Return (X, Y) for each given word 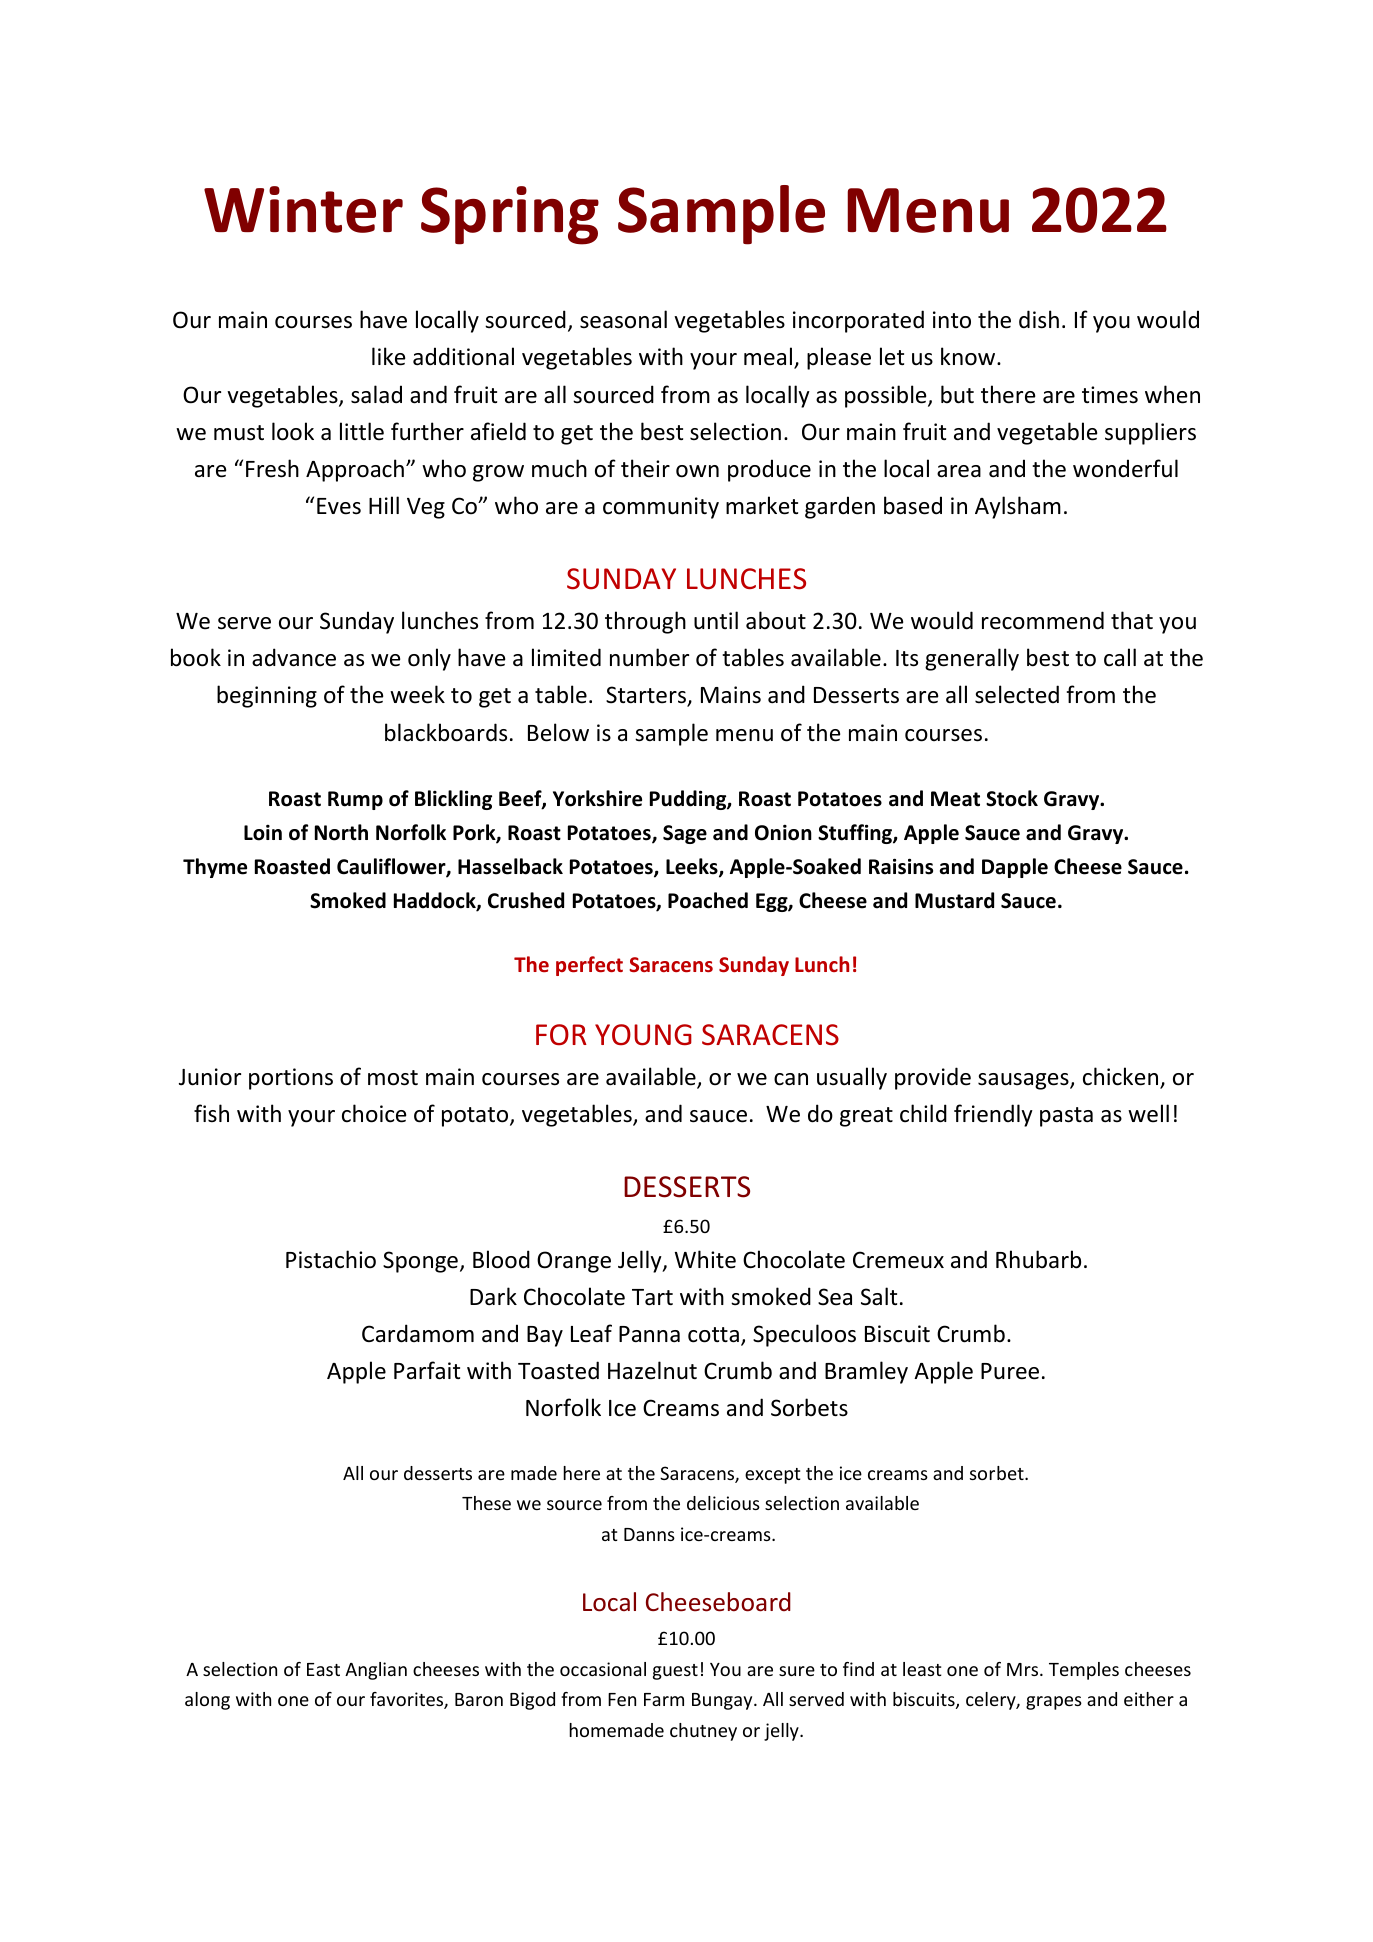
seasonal (623, 319)
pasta (1066, 1117)
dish (1039, 319)
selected (1017, 694)
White (705, 1259)
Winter (303, 209)
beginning (267, 696)
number (649, 657)
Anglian (376, 1671)
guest (675, 1672)
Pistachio (331, 1259)
